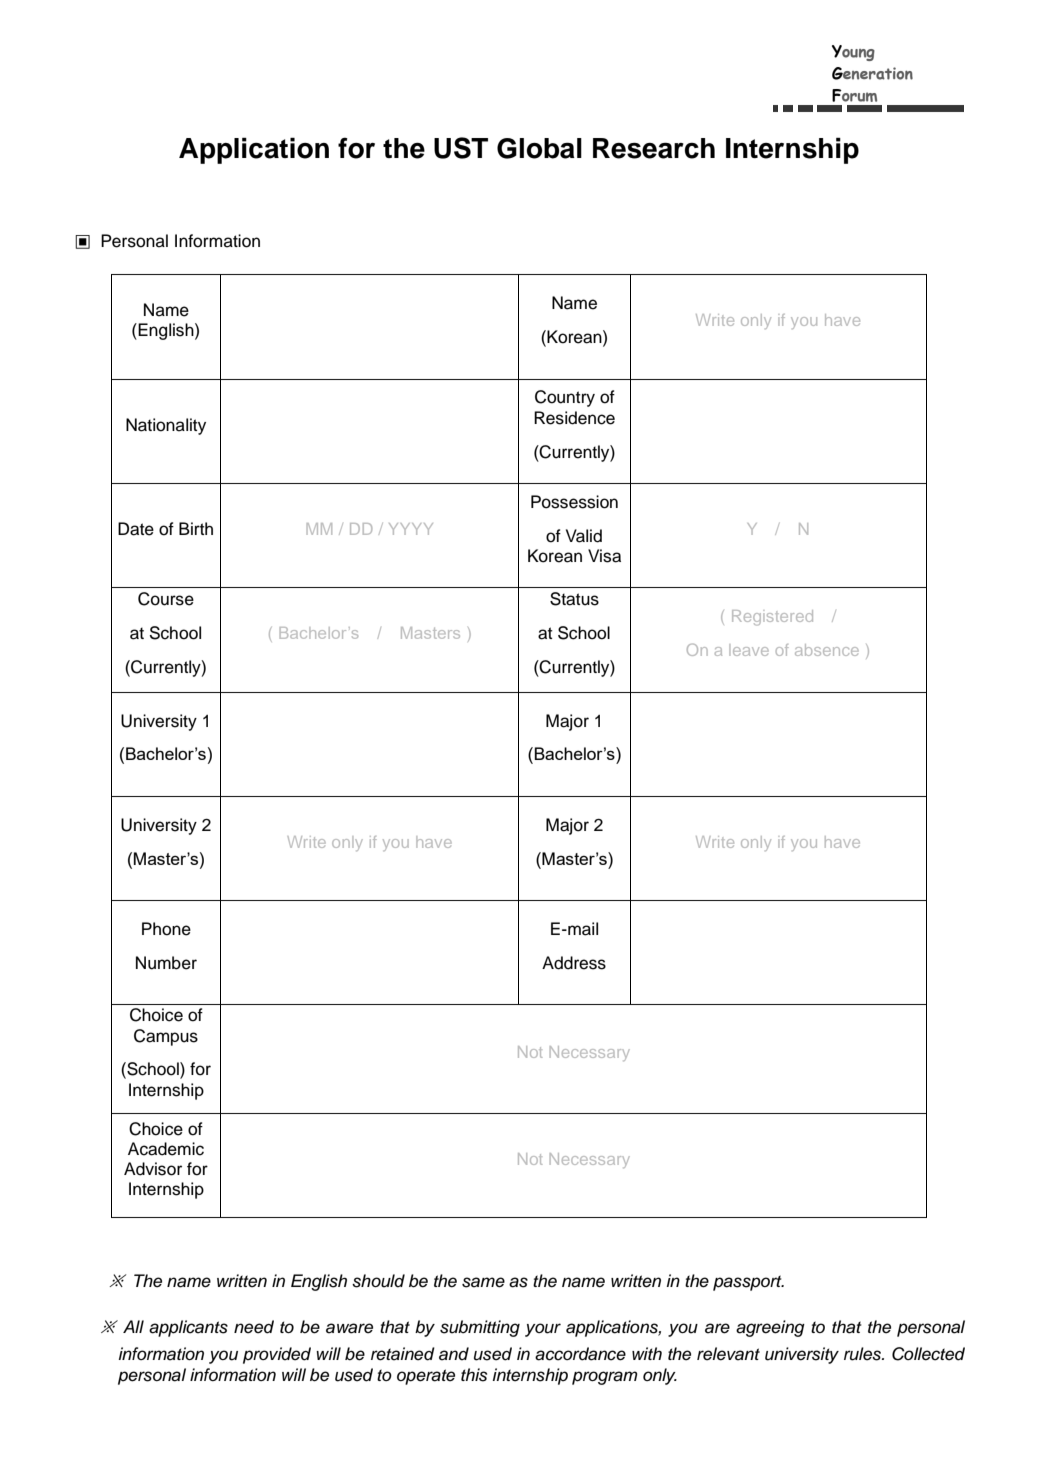 This screenshot has height=1468, width=1038. Describe the element at coordinates (574, 963) in the screenshot. I see `Address` at that location.
